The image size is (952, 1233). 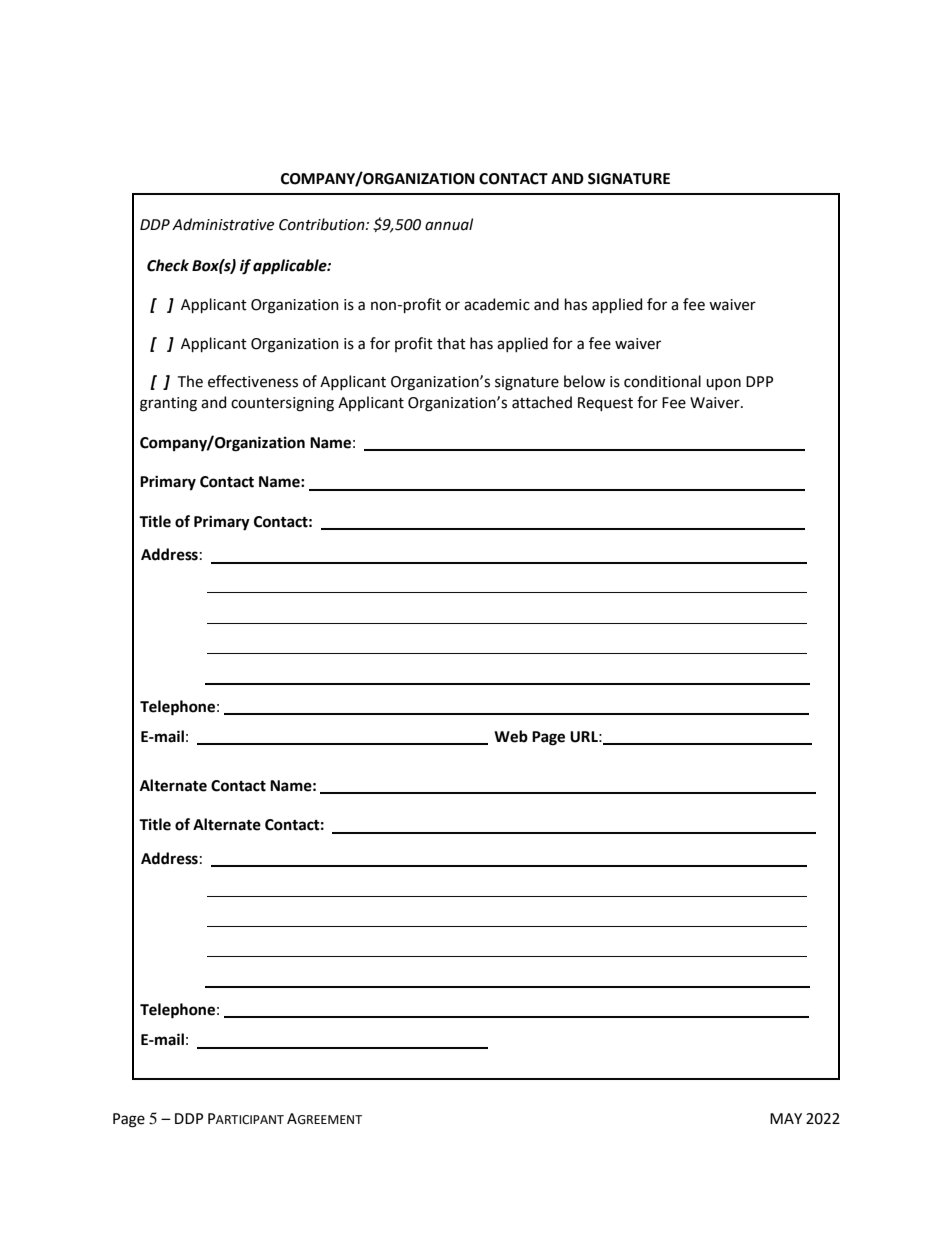 I want to click on Administrative, so click(x=223, y=224).
